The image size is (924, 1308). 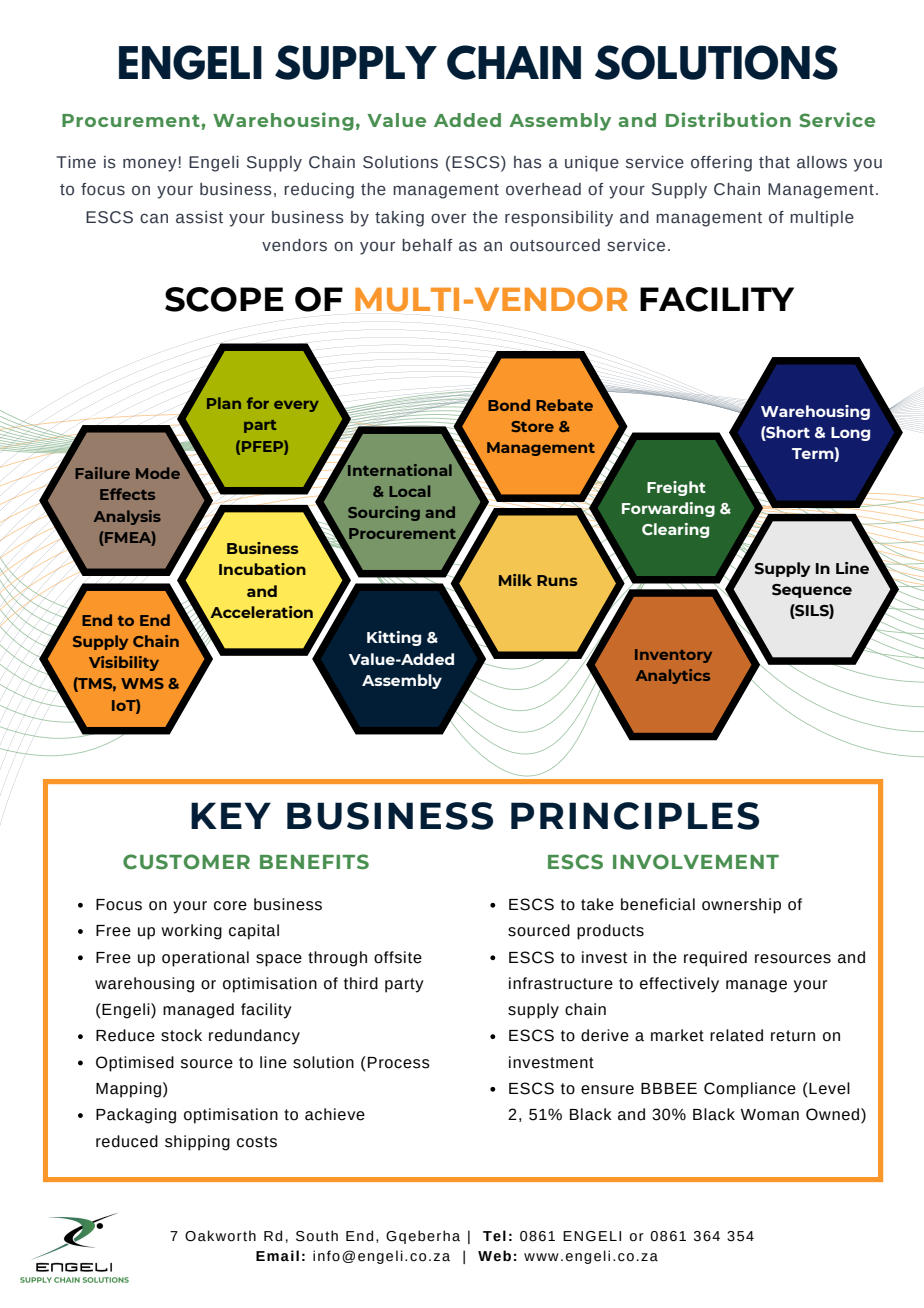 I want to click on required, so click(x=715, y=959).
